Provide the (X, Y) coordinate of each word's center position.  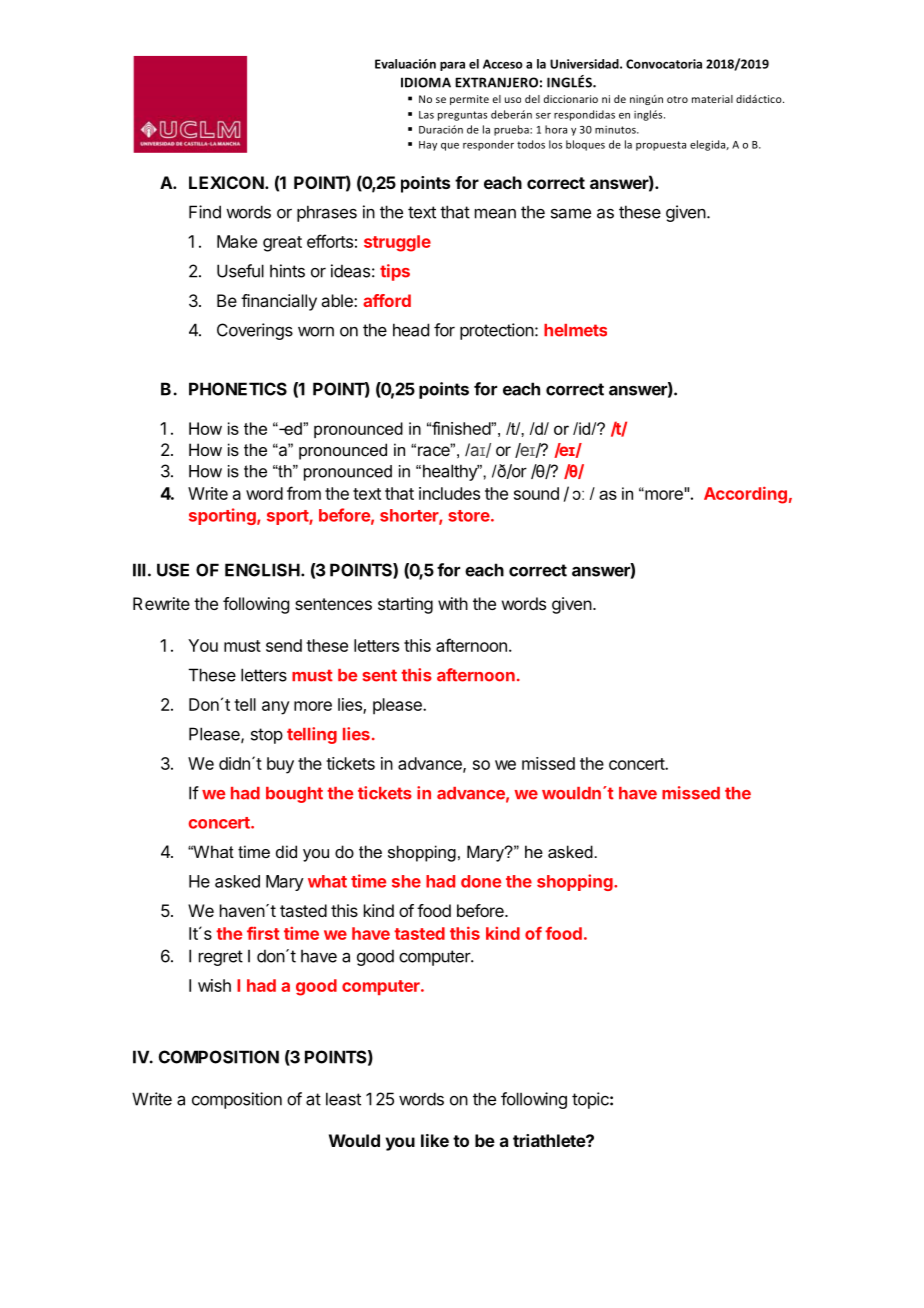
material (712, 99)
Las (426, 115)
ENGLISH (262, 570)
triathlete (550, 1140)
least (343, 1099)
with (453, 603)
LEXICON (226, 182)
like (435, 1140)
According (745, 495)
